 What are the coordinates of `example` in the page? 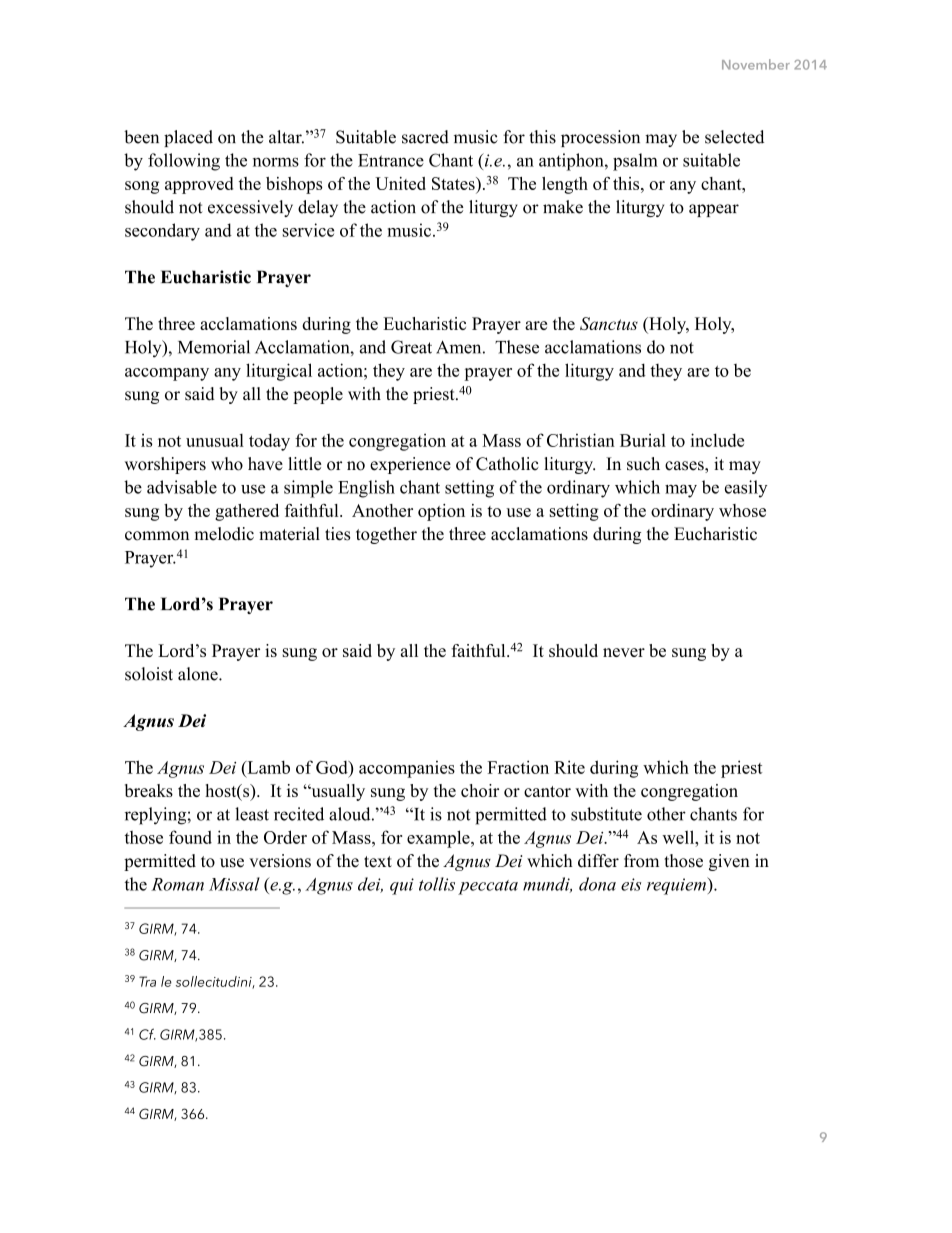 It's located at (439, 839).
